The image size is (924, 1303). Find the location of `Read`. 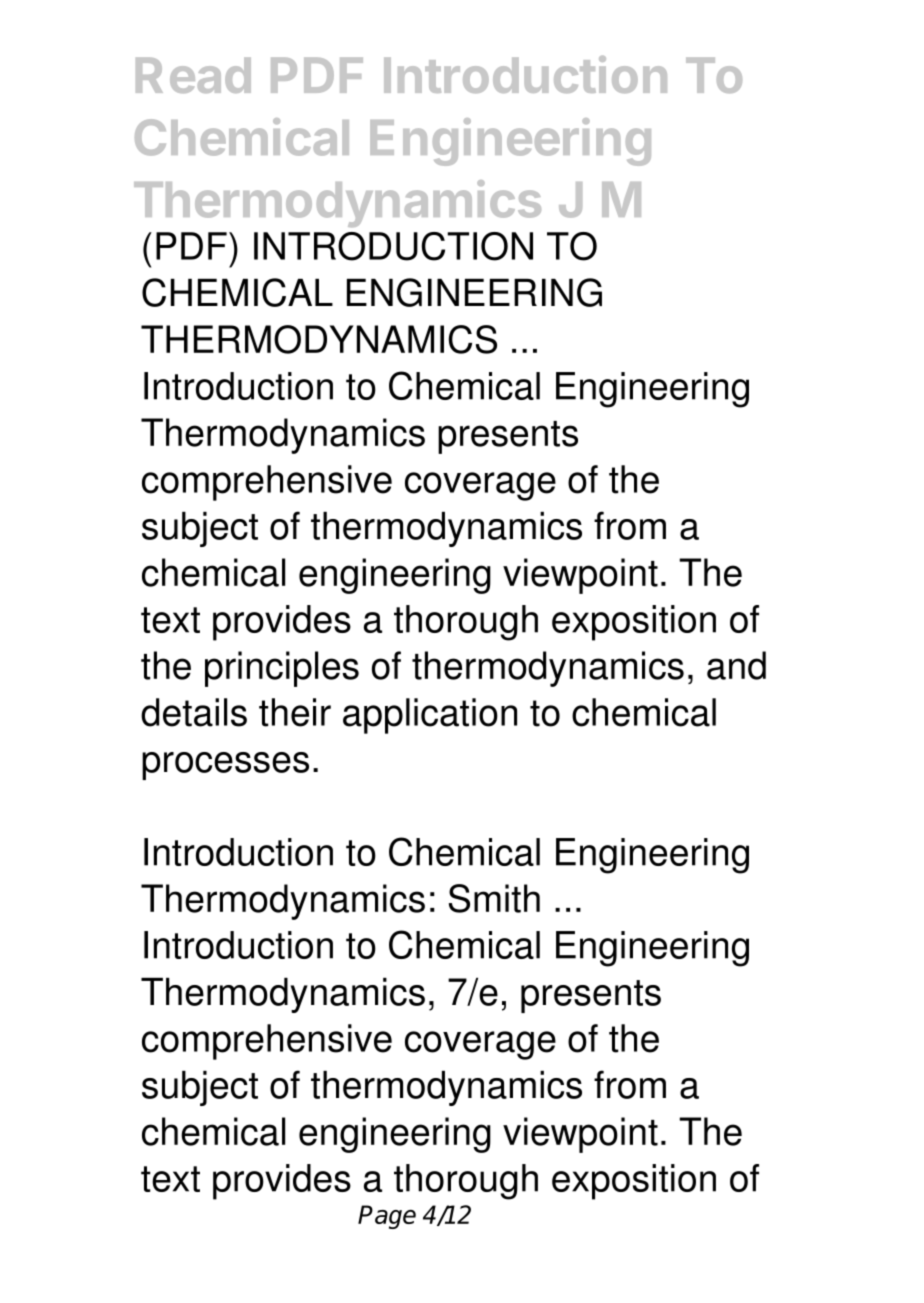

Read is located at coordinates (193, 75).
